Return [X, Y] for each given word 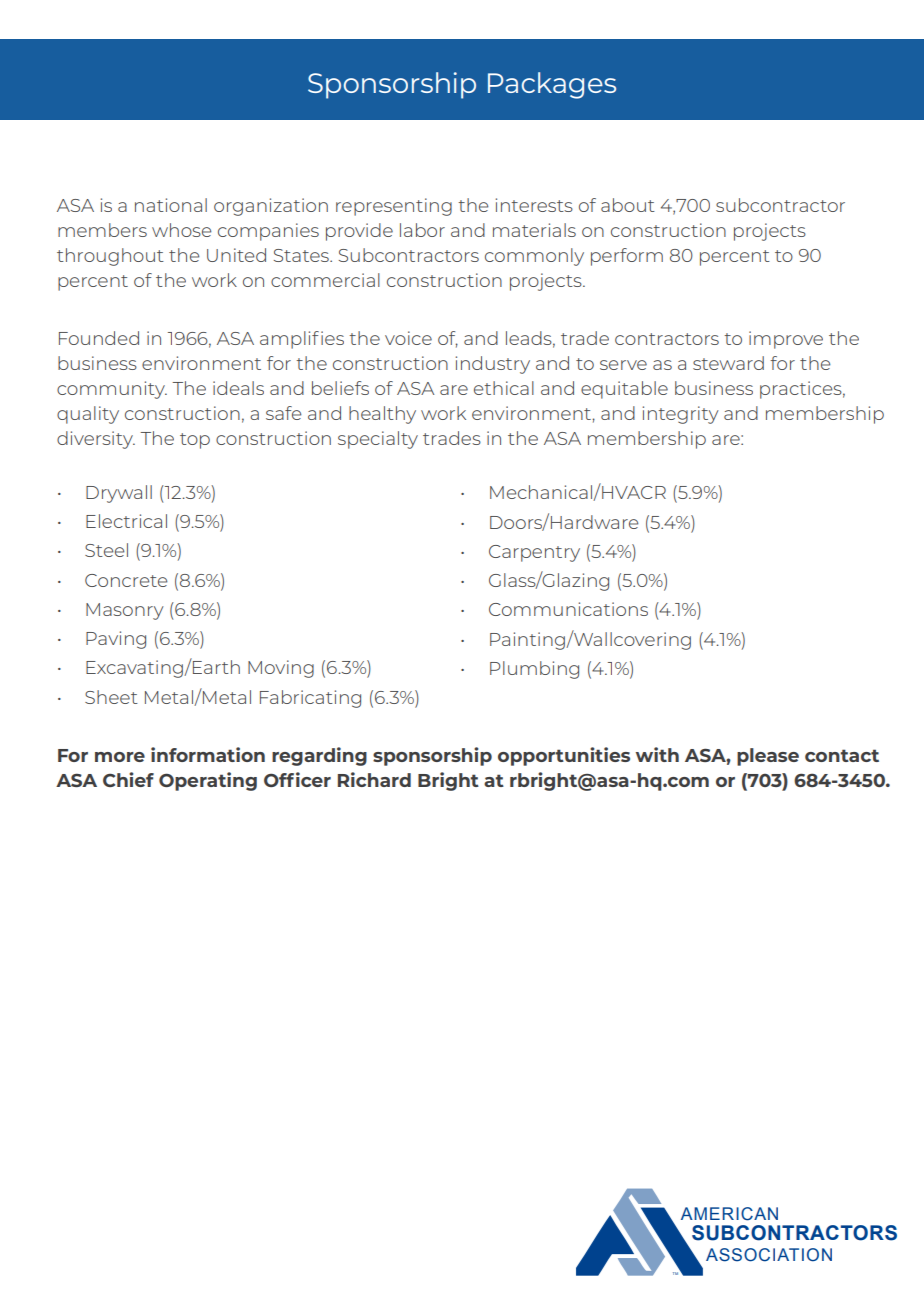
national [171, 205]
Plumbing [534, 670]
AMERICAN [729, 1214]
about [628, 205]
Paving [116, 640]
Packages [552, 85]
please [768, 757]
